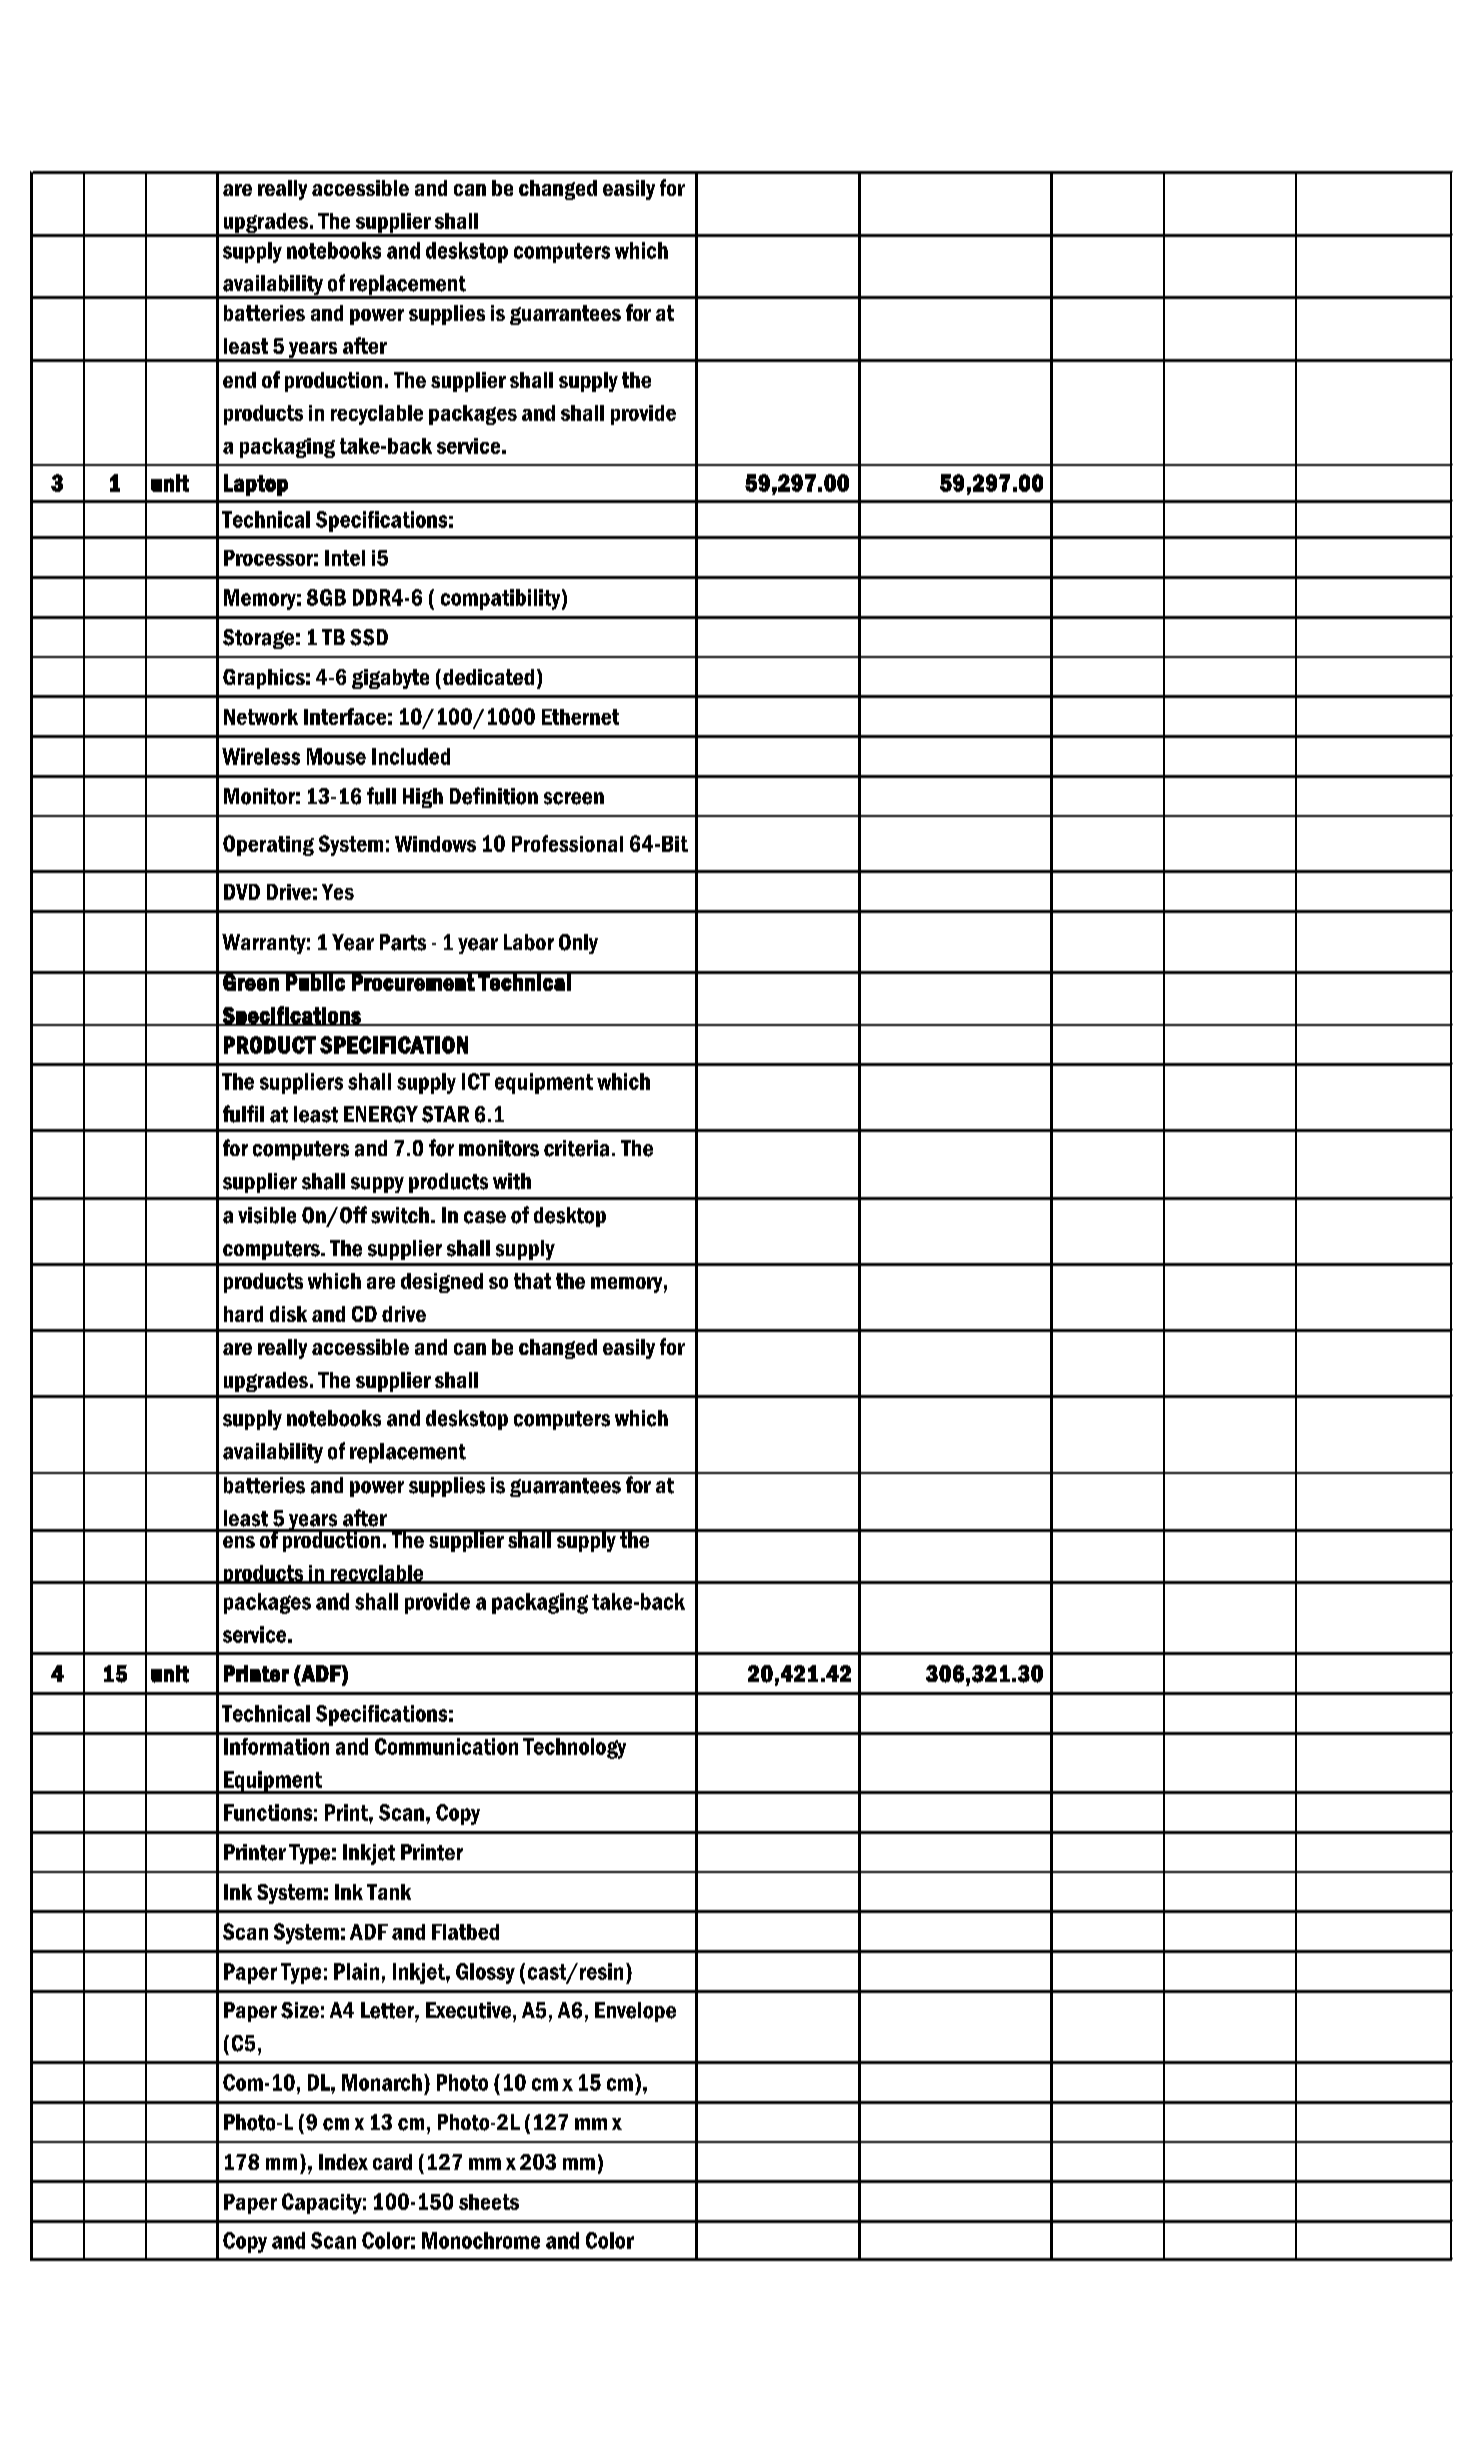 This page has width=1483, height=2443. I want to click on Laptop, so click(256, 485).
